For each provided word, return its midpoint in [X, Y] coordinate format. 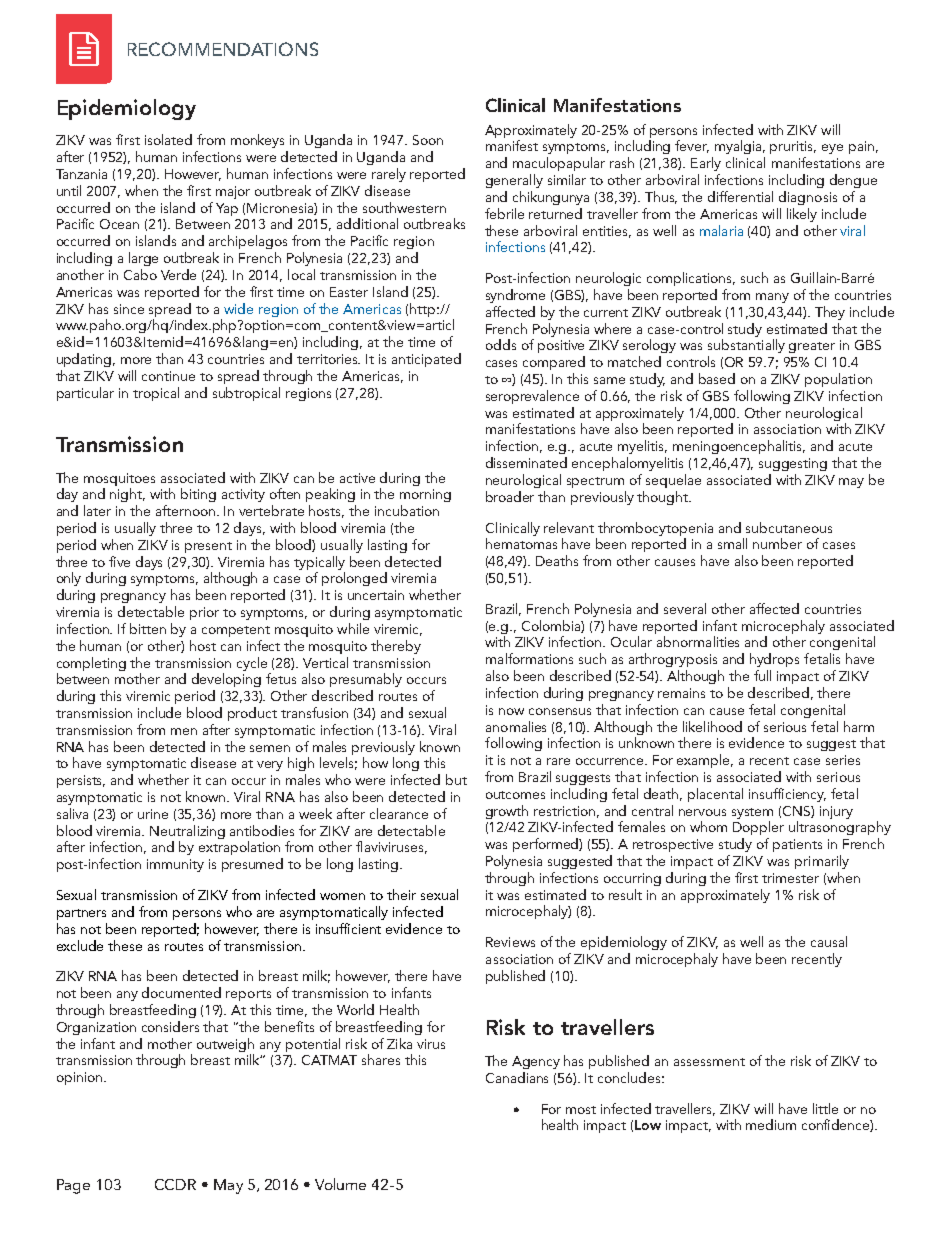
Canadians [517, 1077]
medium [771, 1124]
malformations [529, 658]
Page [73, 1186]
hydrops [774, 660]
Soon [428, 140]
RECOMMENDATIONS [223, 49]
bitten [148, 628]
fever [692, 146]
